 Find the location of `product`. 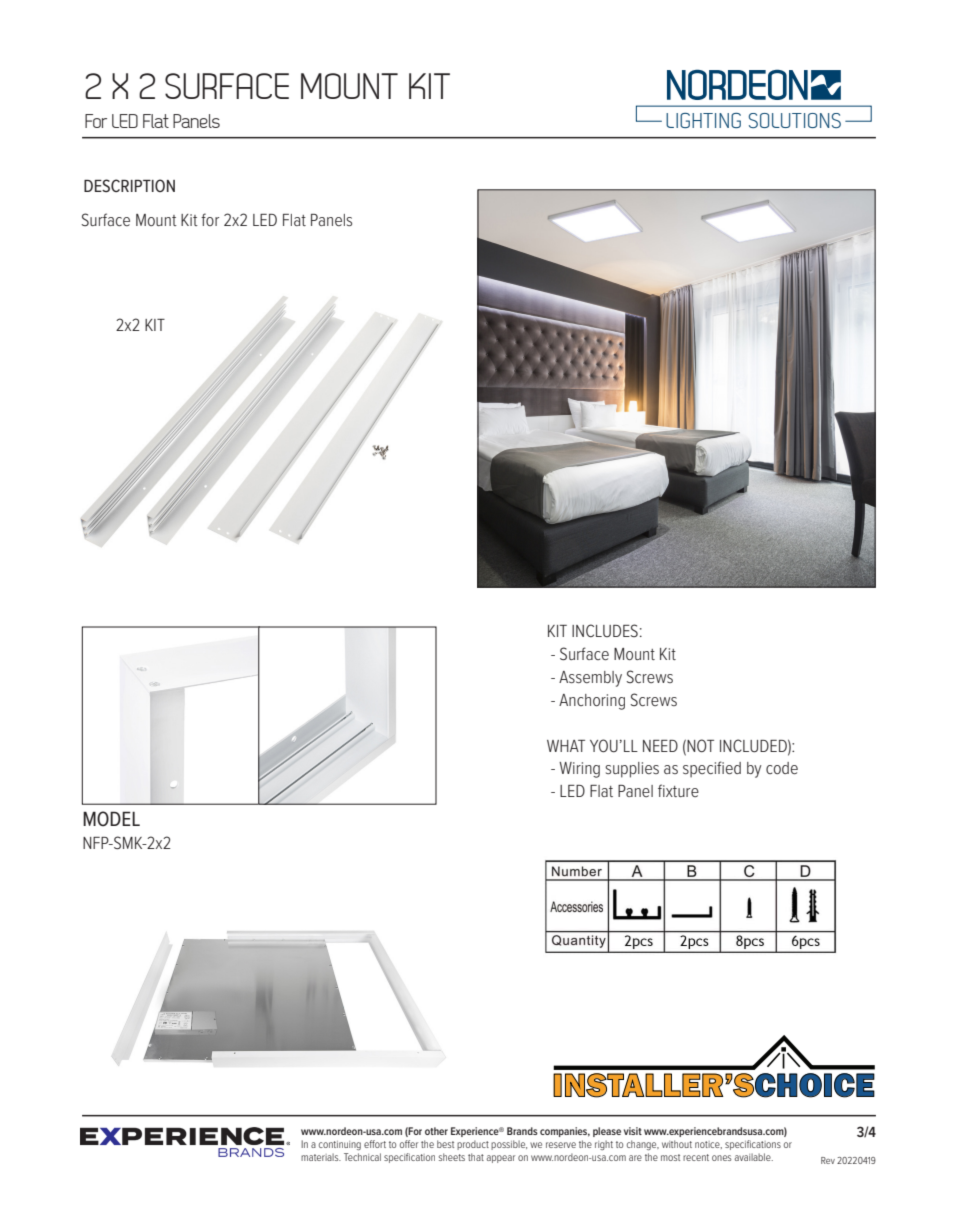

product is located at coordinates (473, 1145).
